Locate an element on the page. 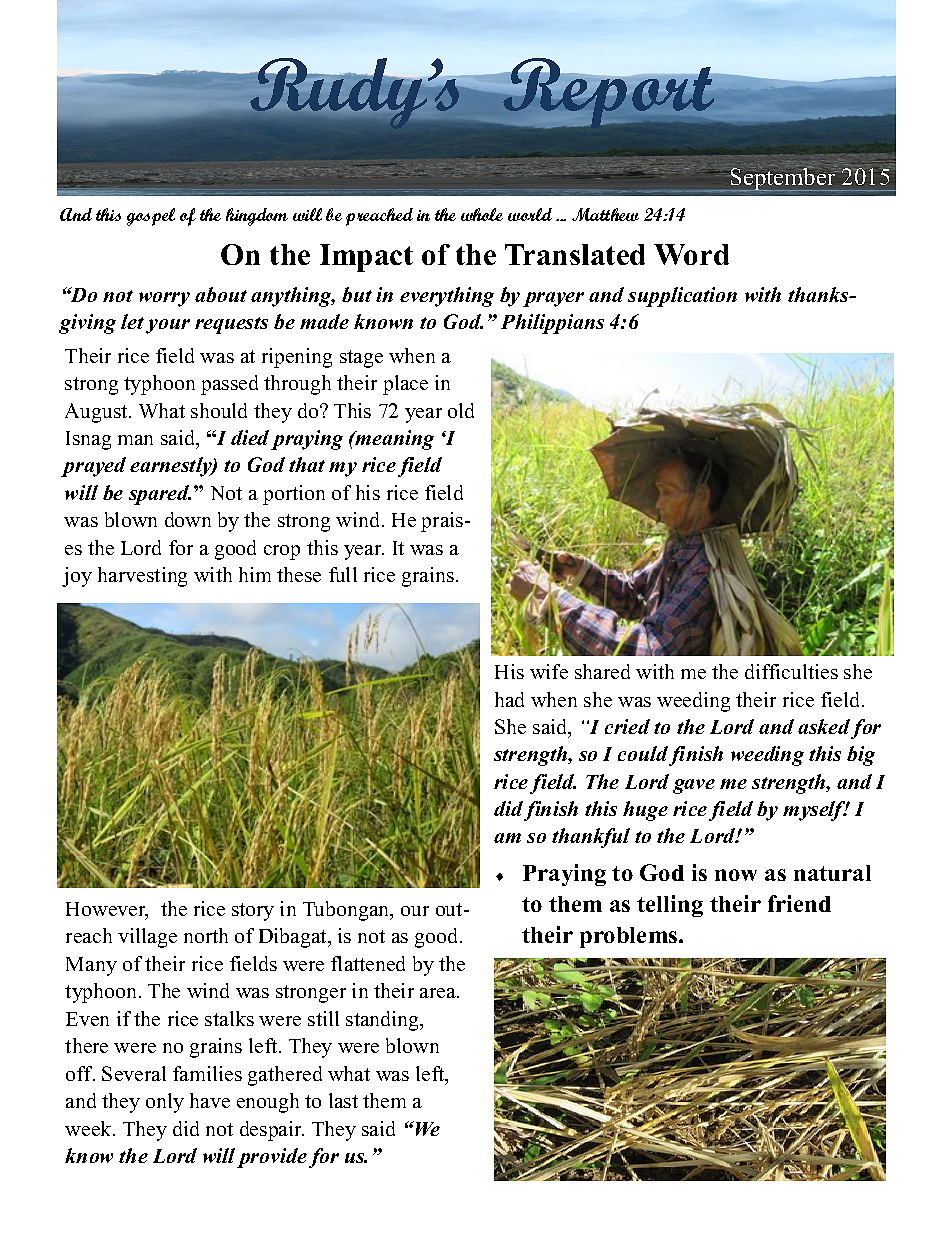 Image resolution: width=952 pixels, height=1233 pixels. should is located at coordinates (219, 410).
